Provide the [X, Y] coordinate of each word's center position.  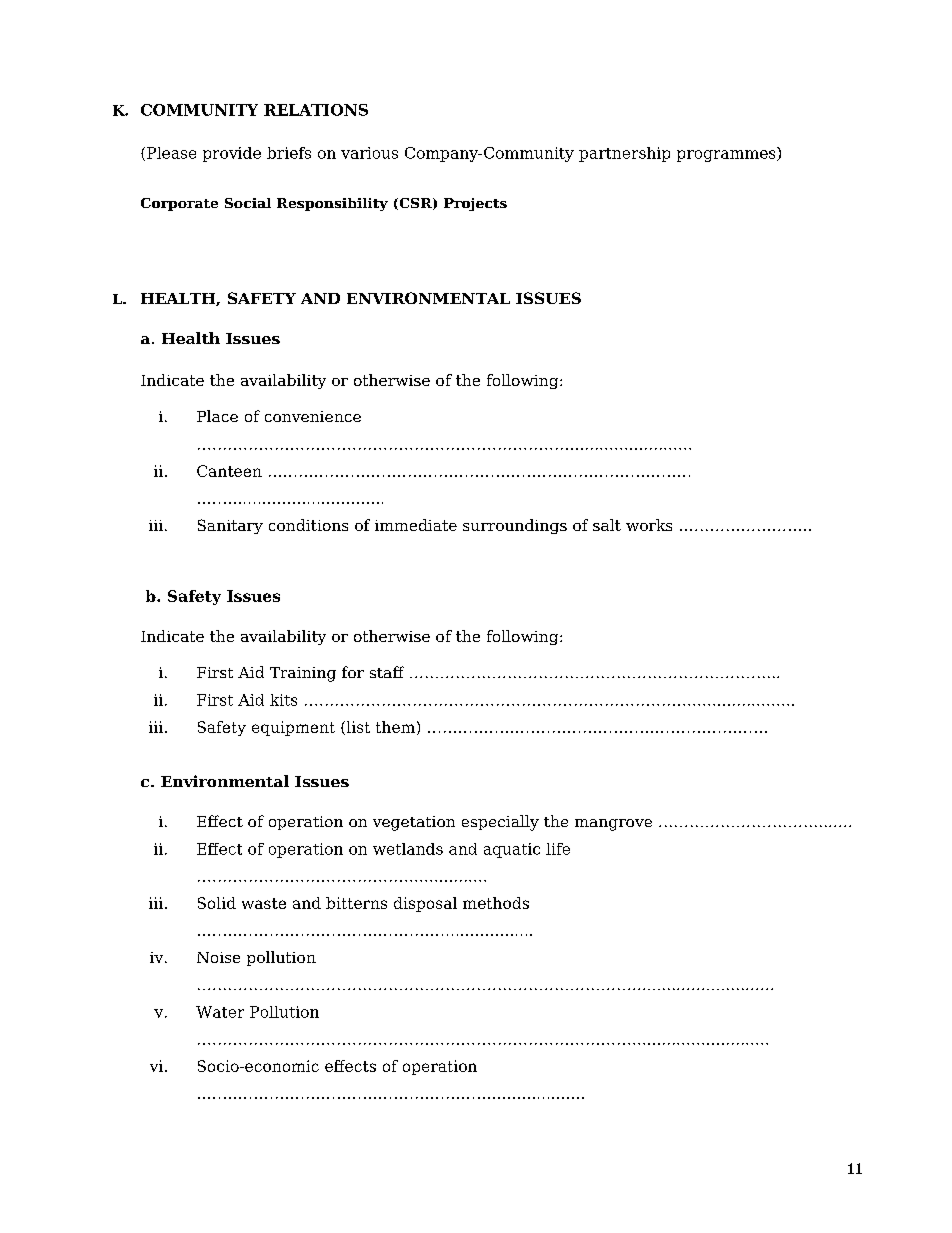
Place [217, 416]
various [369, 153]
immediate [416, 525]
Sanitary [230, 526]
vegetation [414, 823]
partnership [624, 154]
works [649, 525]
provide [232, 154]
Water [220, 1012]
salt [607, 525]
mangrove [613, 825]
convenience [313, 416]
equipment [293, 728]
